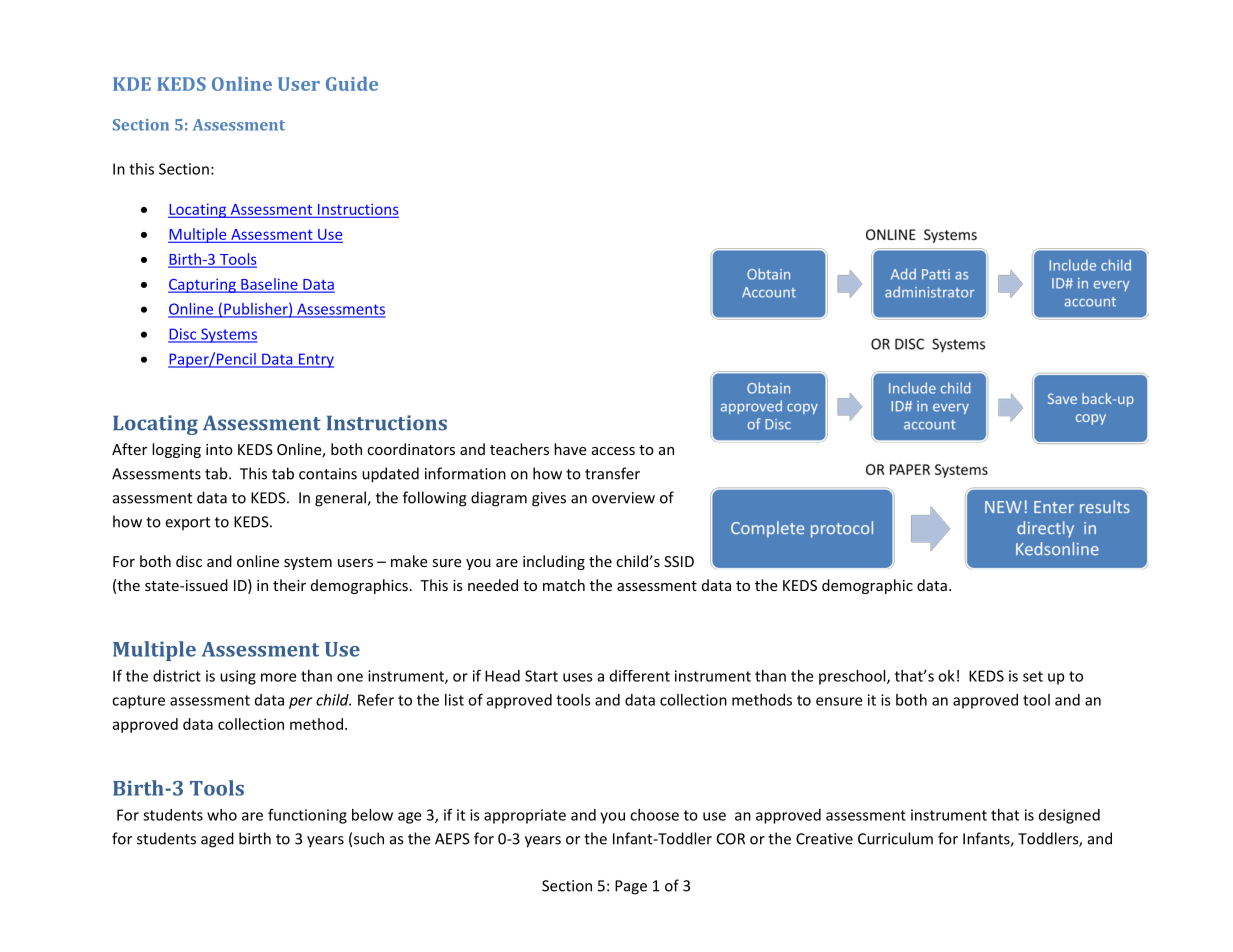  Describe the element at coordinates (564, 585) in the screenshot. I see `match` at that location.
